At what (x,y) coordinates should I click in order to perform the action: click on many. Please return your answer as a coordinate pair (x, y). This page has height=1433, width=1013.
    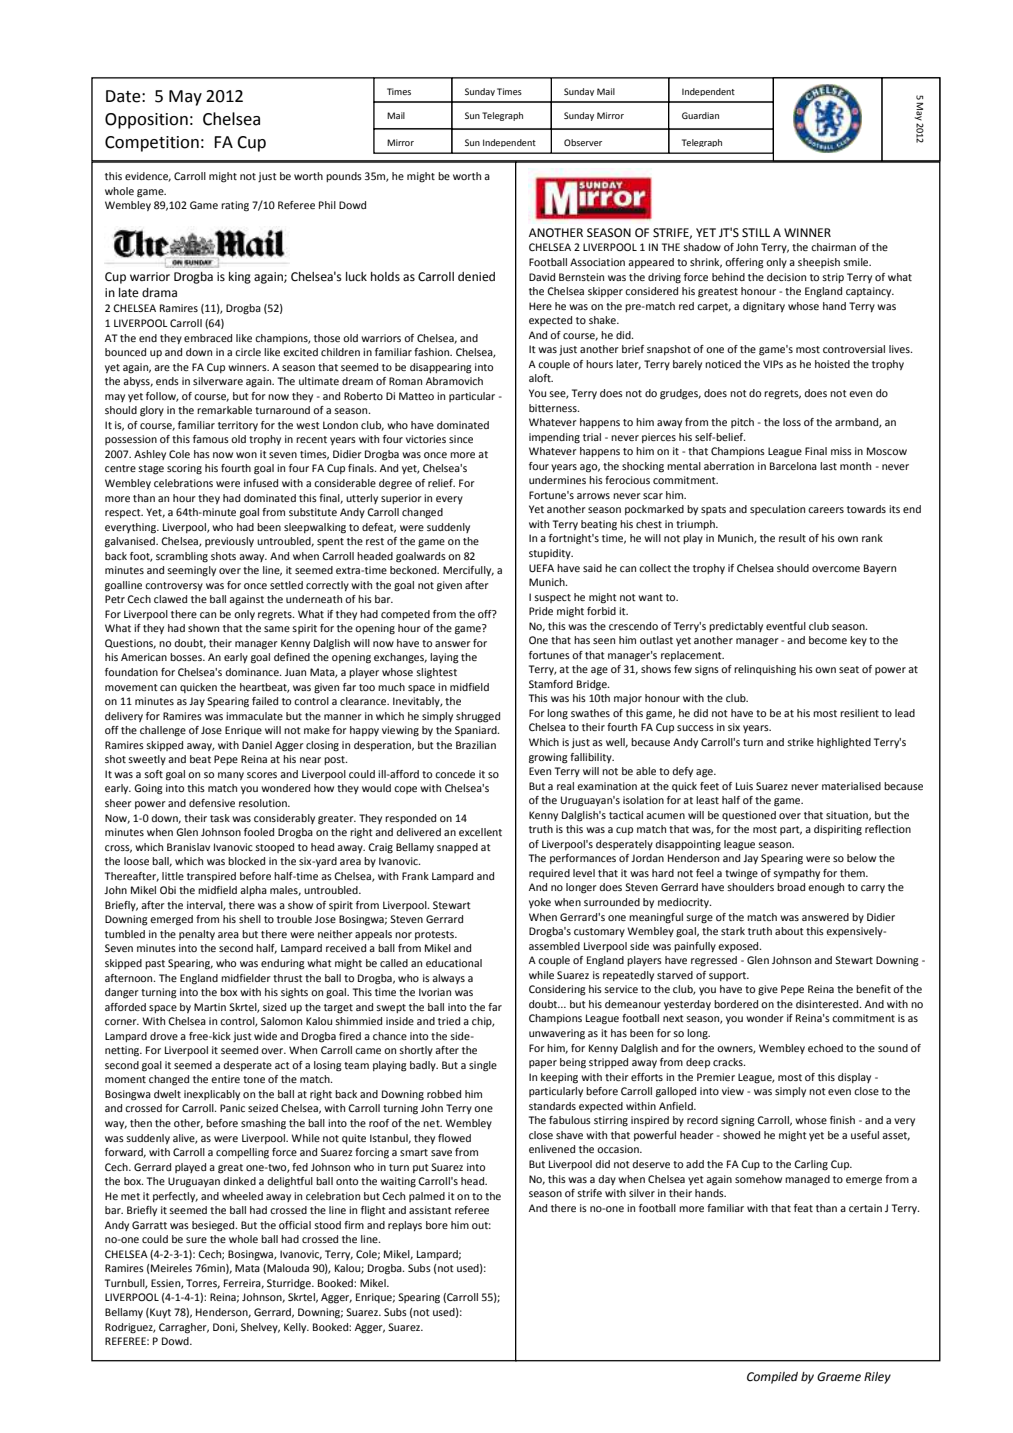
    Looking at the image, I should click on (231, 776).
